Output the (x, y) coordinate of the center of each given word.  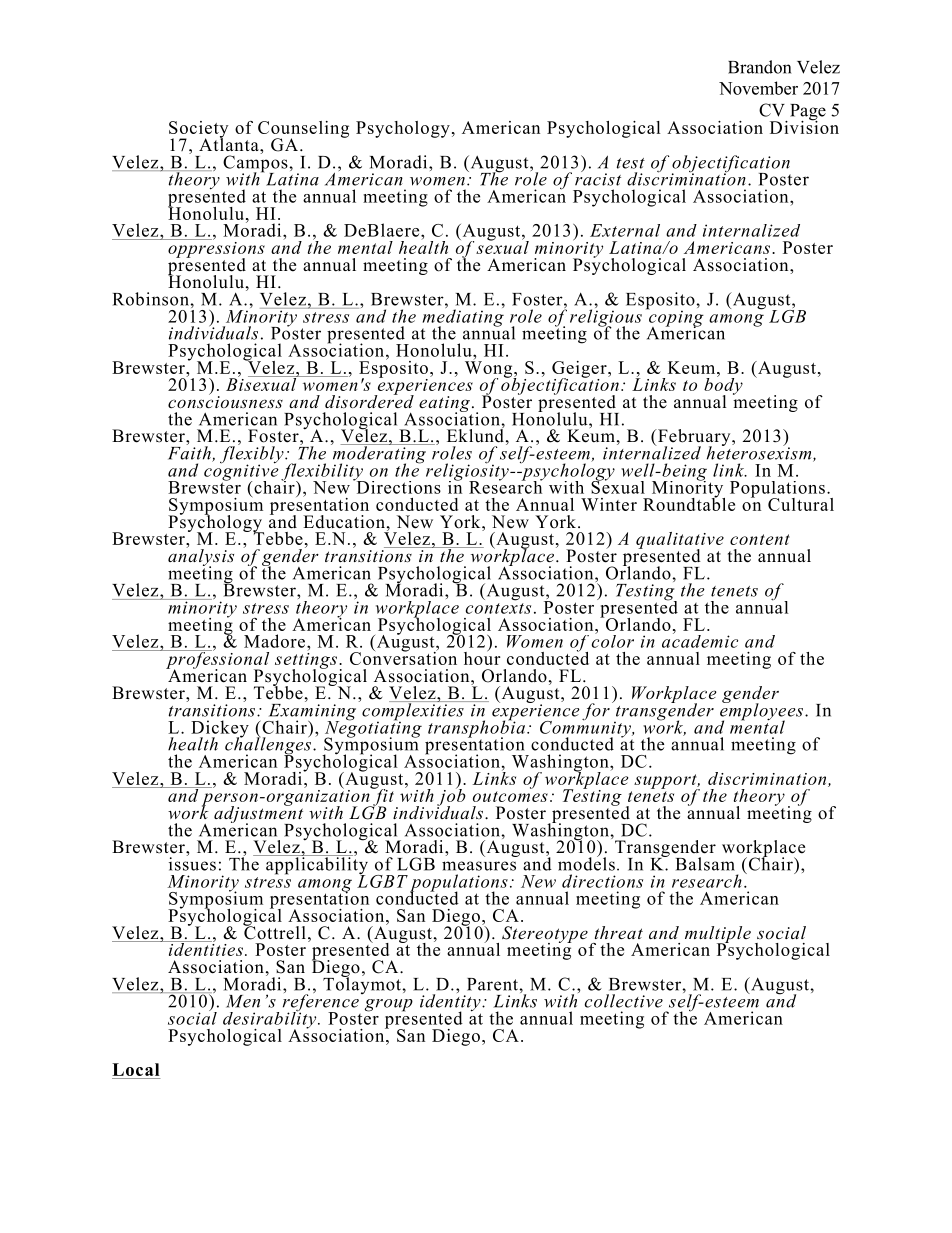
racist (598, 178)
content (760, 539)
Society (198, 130)
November (758, 88)
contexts (498, 608)
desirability (271, 1020)
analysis (201, 557)
